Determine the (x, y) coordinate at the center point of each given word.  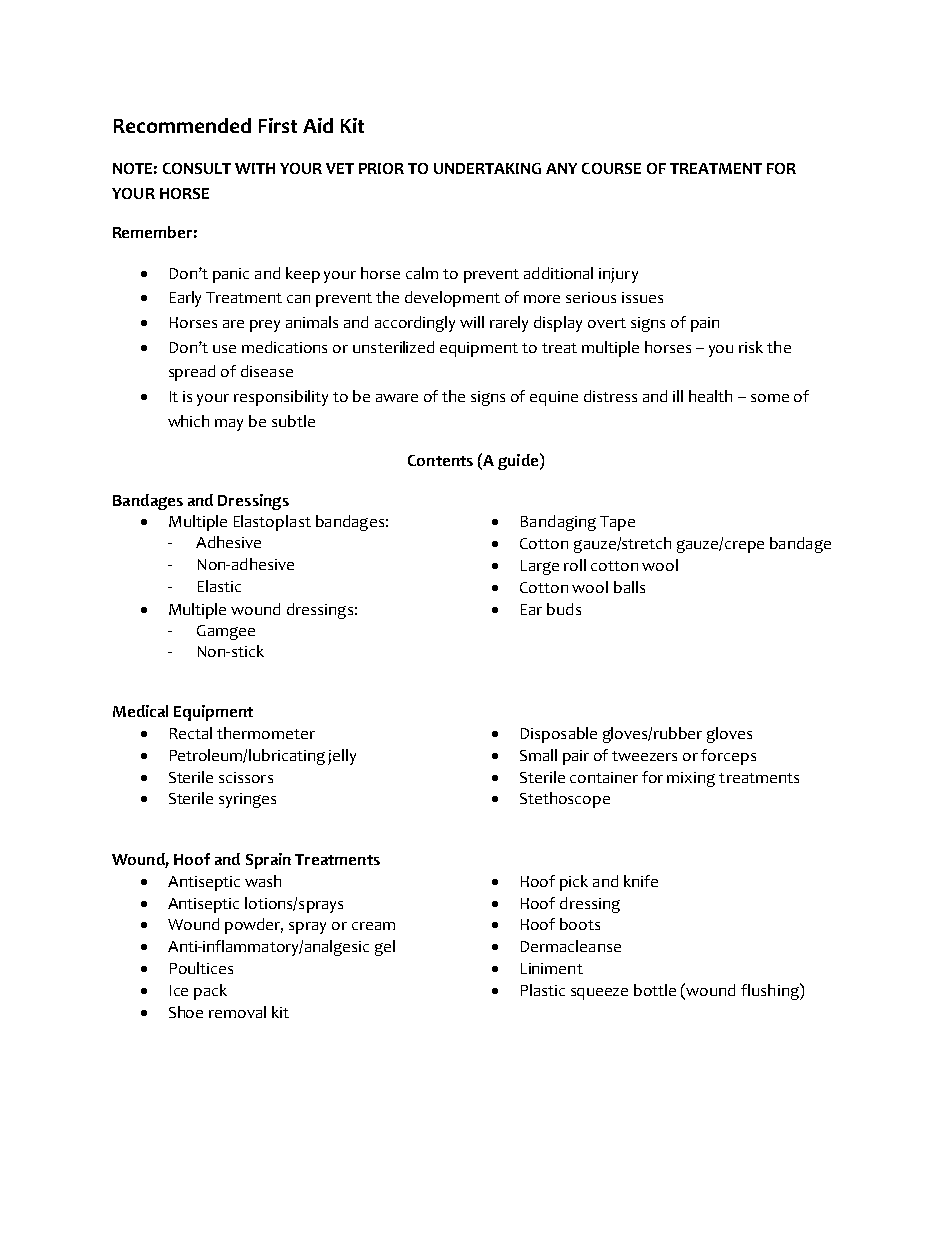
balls (629, 587)
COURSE (611, 168)
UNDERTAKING (487, 168)
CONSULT (197, 168)
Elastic (219, 586)
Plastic (543, 990)
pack (210, 992)
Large (540, 567)
